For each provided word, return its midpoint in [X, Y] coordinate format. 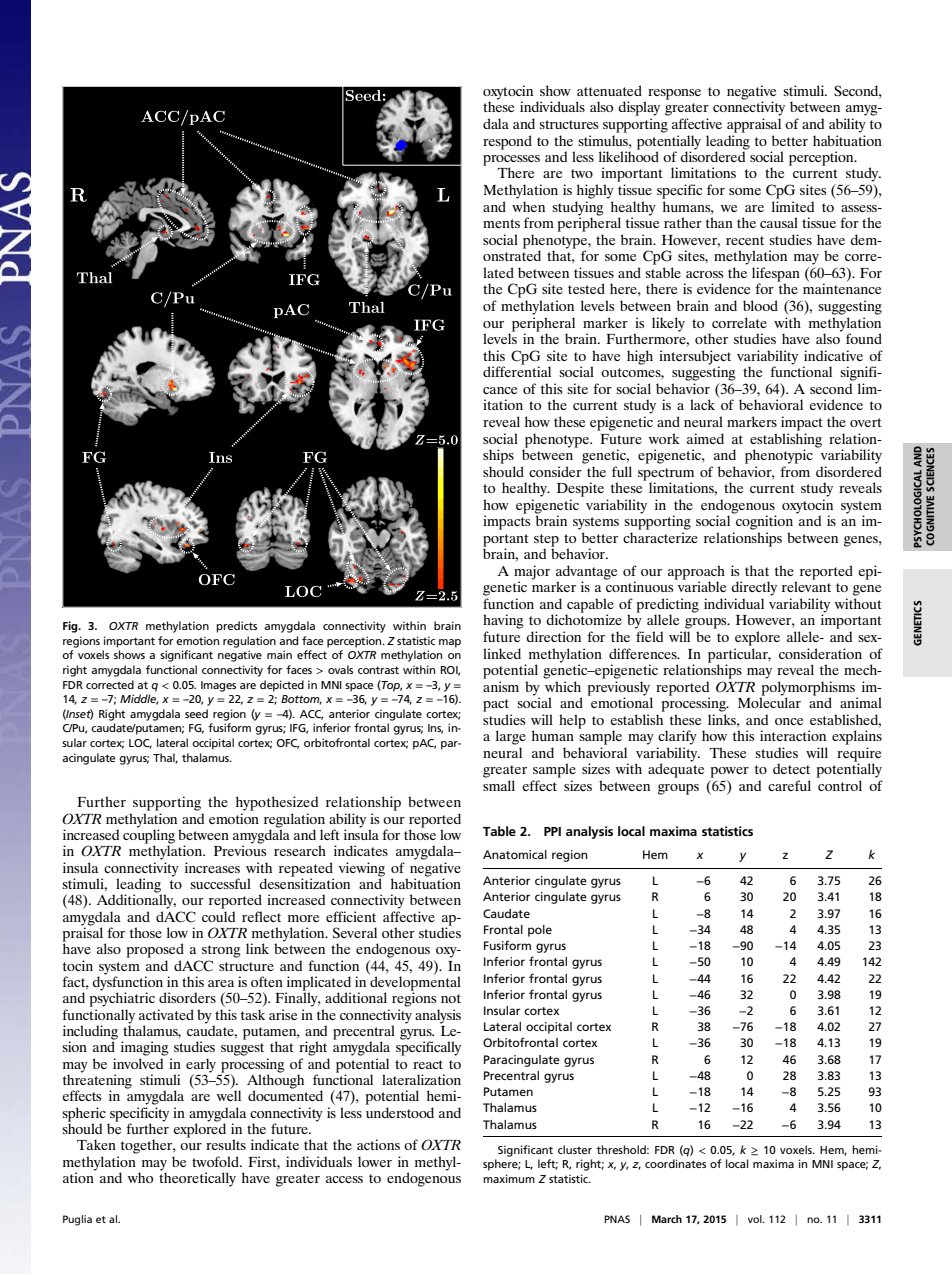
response [674, 94]
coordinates [675, 1163]
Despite [580, 489]
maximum [509, 1178]
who [140, 1177]
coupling [149, 836]
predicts [236, 627]
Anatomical [515, 854]
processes [511, 161]
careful [789, 785]
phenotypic [779, 456]
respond [507, 142]
